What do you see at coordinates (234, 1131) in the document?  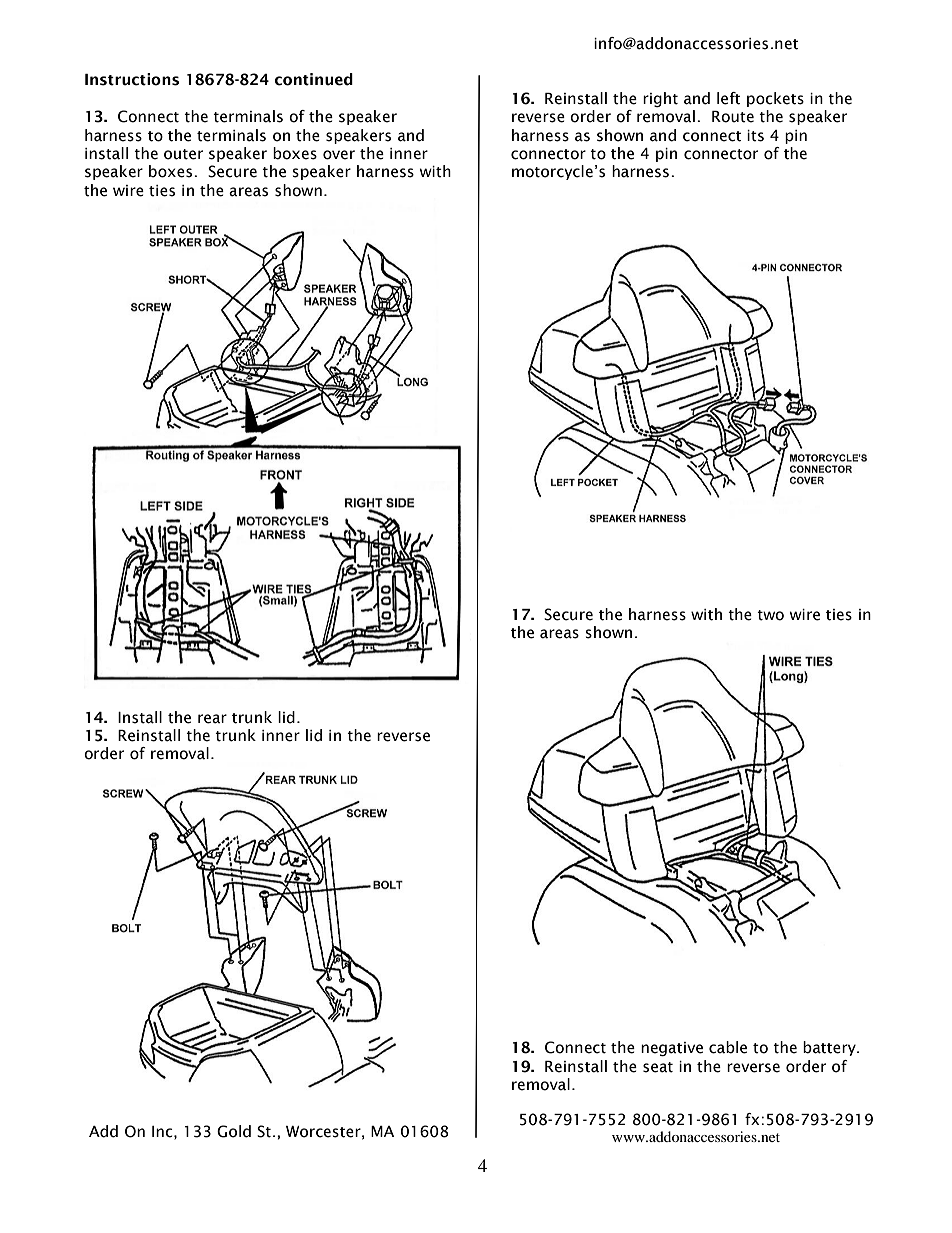 I see `Gold` at bounding box center [234, 1131].
